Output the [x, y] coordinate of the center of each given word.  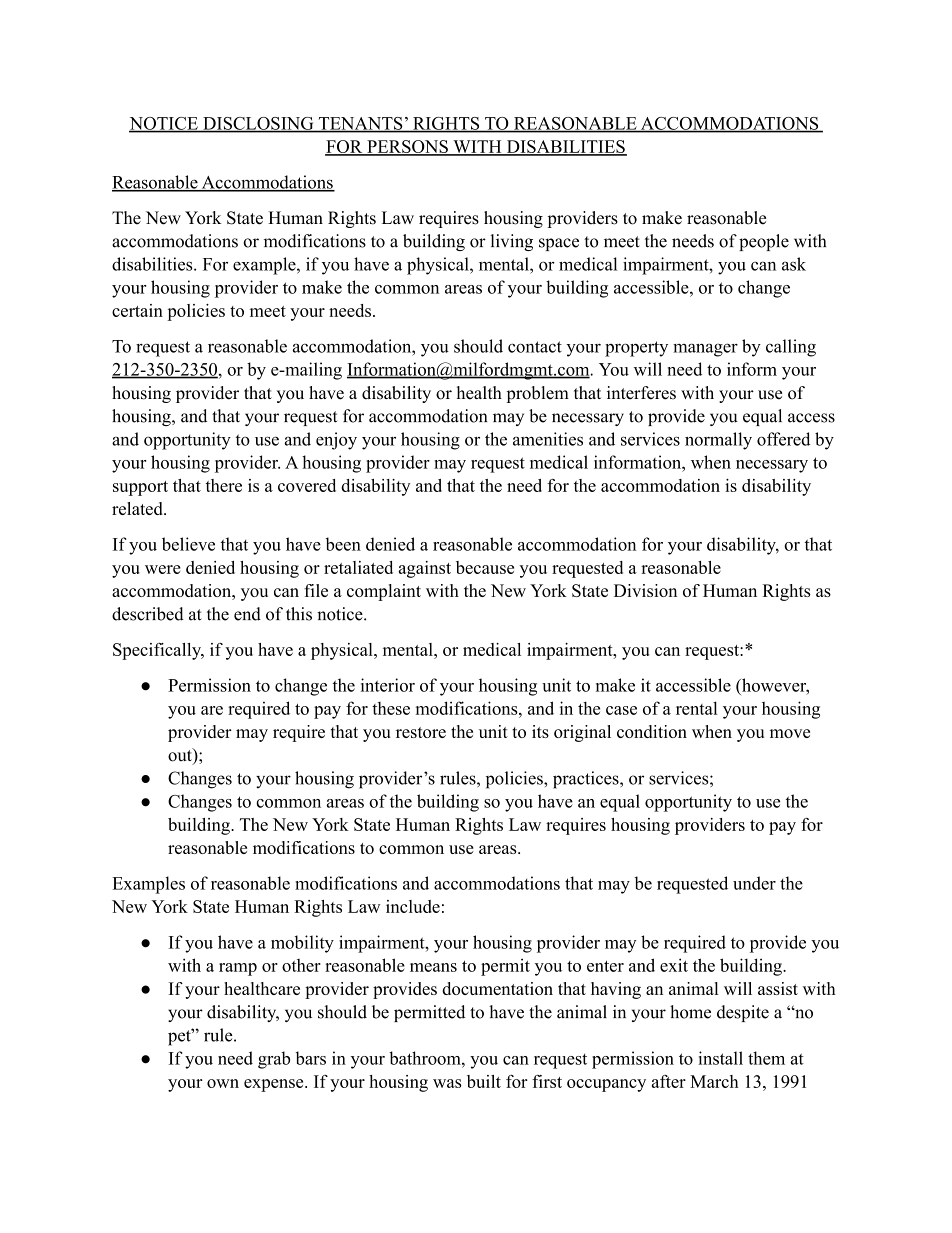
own [223, 1083]
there [224, 485]
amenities [548, 439]
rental [697, 708]
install [720, 1058]
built [484, 1081]
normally [718, 441]
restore [421, 732]
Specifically [158, 651]
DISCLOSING [258, 124]
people [764, 242]
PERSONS [407, 147]
